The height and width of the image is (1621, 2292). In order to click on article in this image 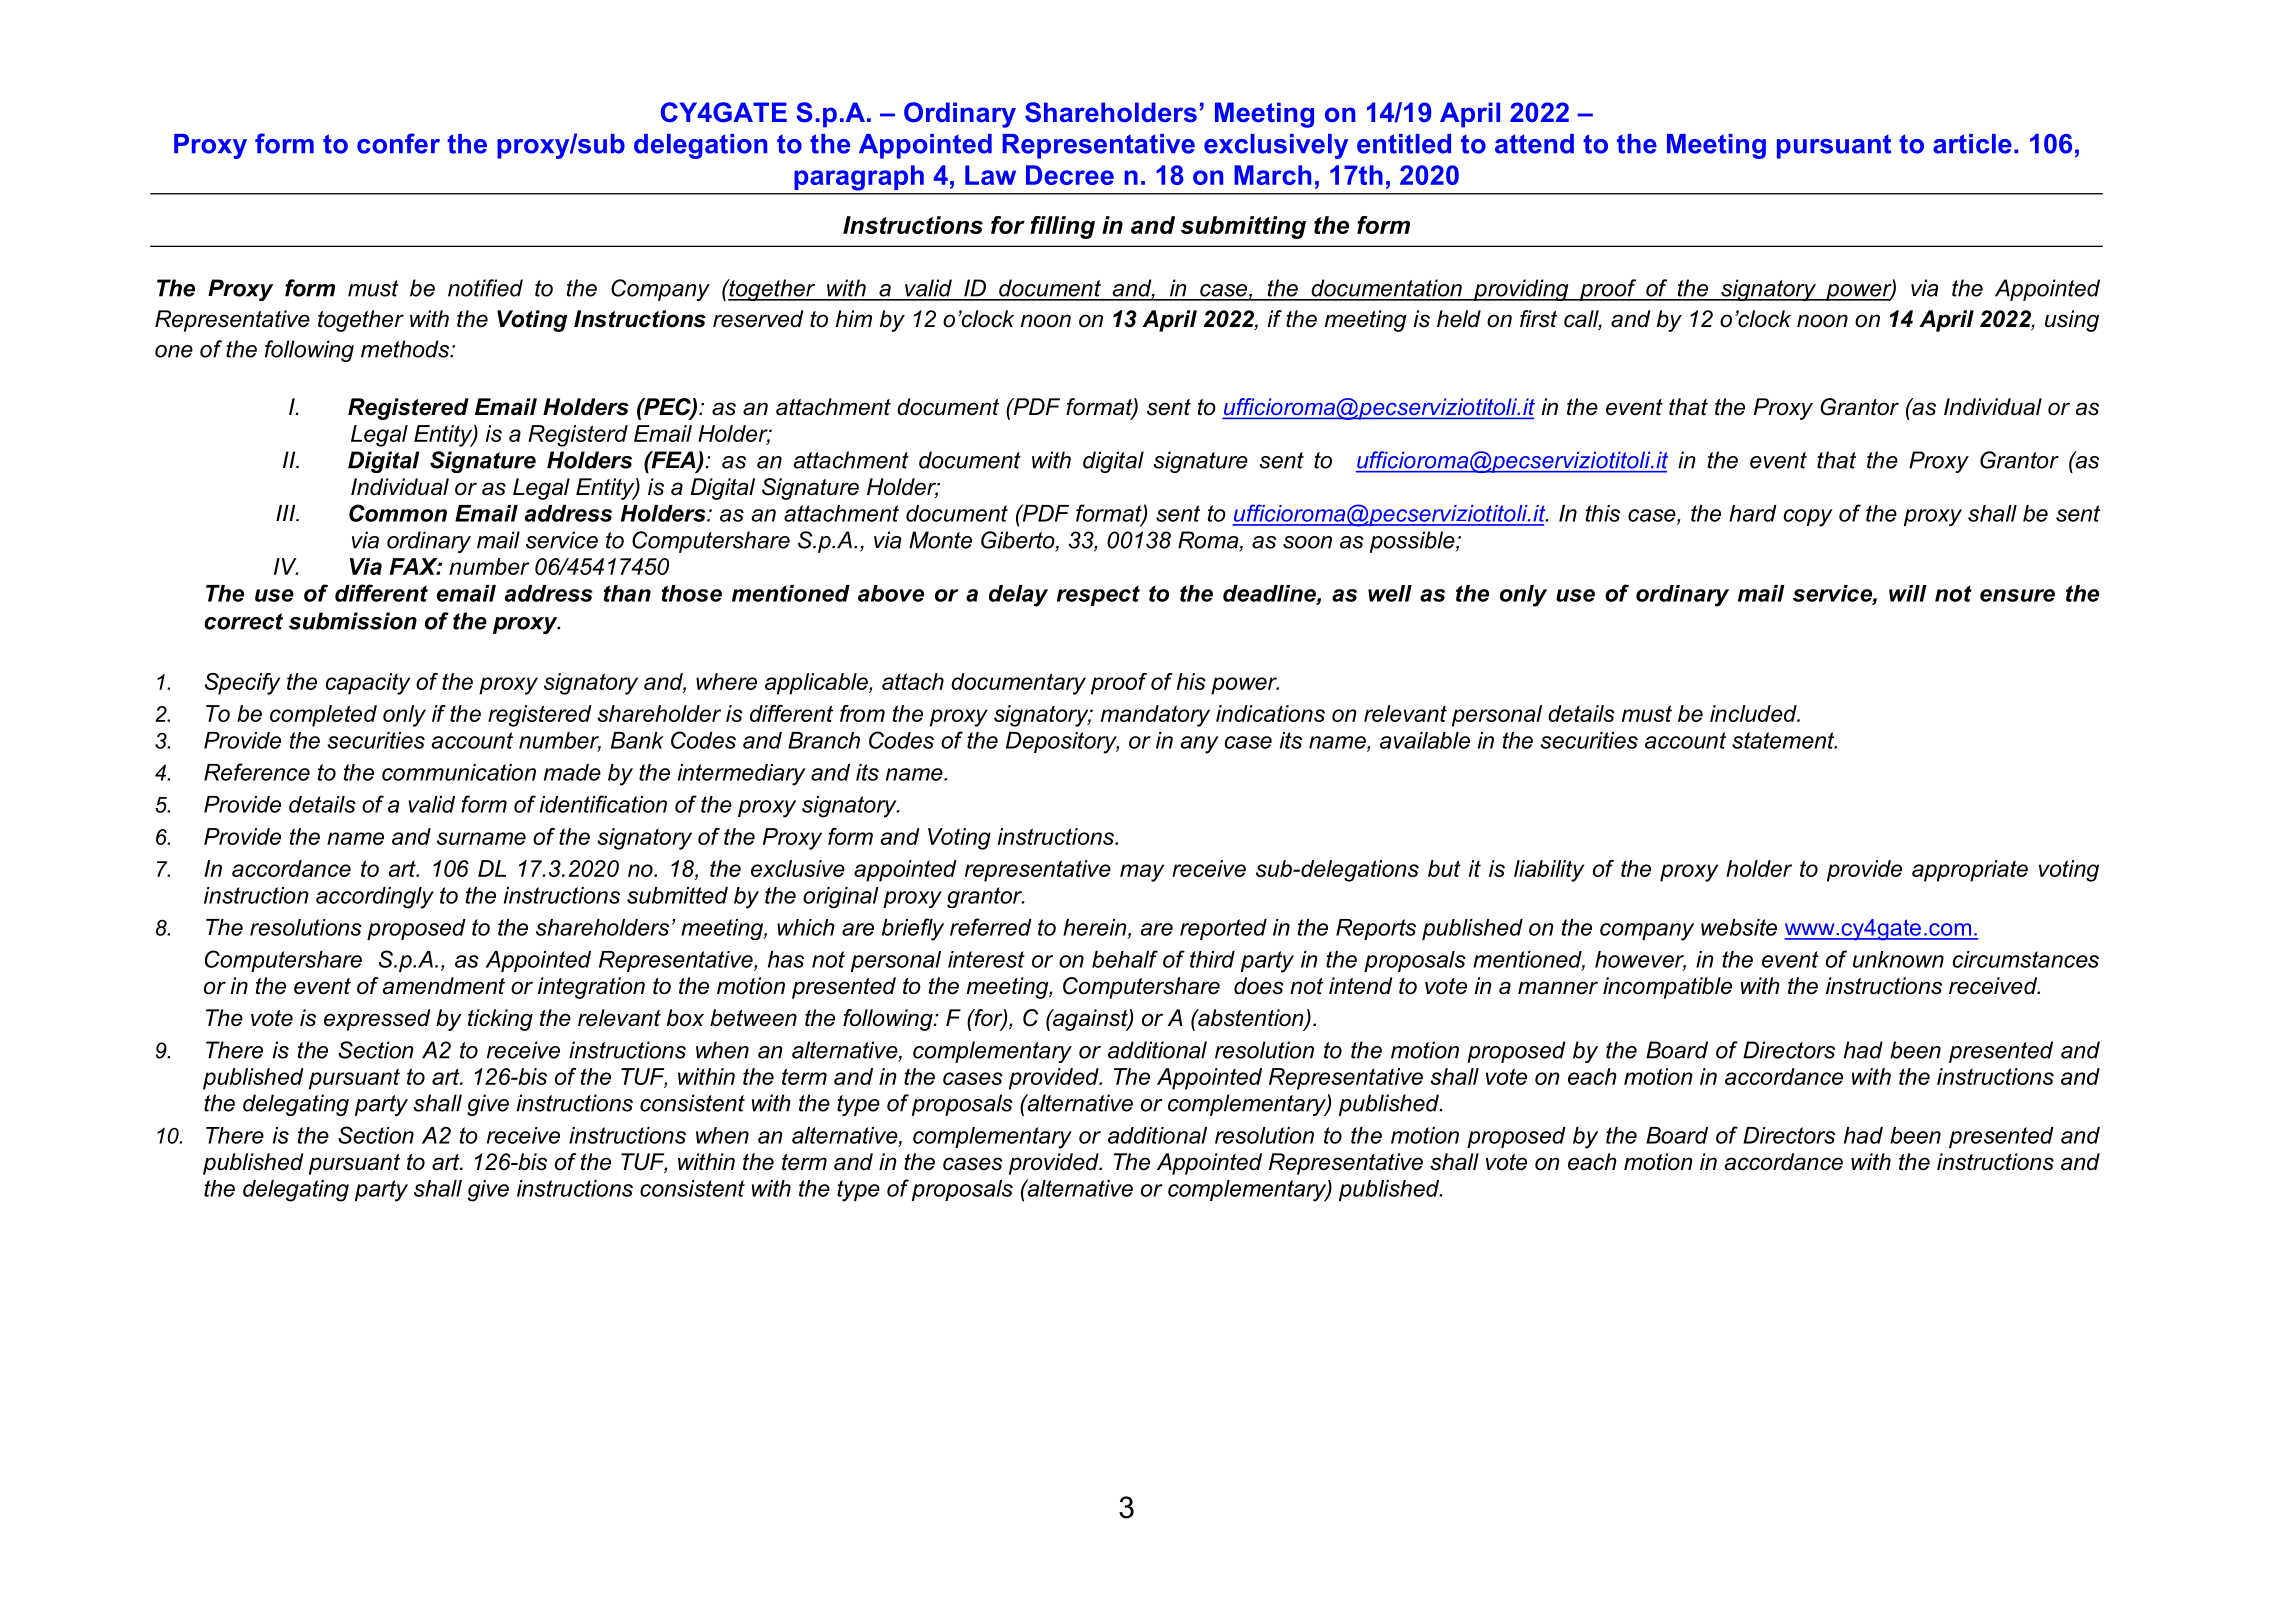, I will do `click(1972, 144)`.
